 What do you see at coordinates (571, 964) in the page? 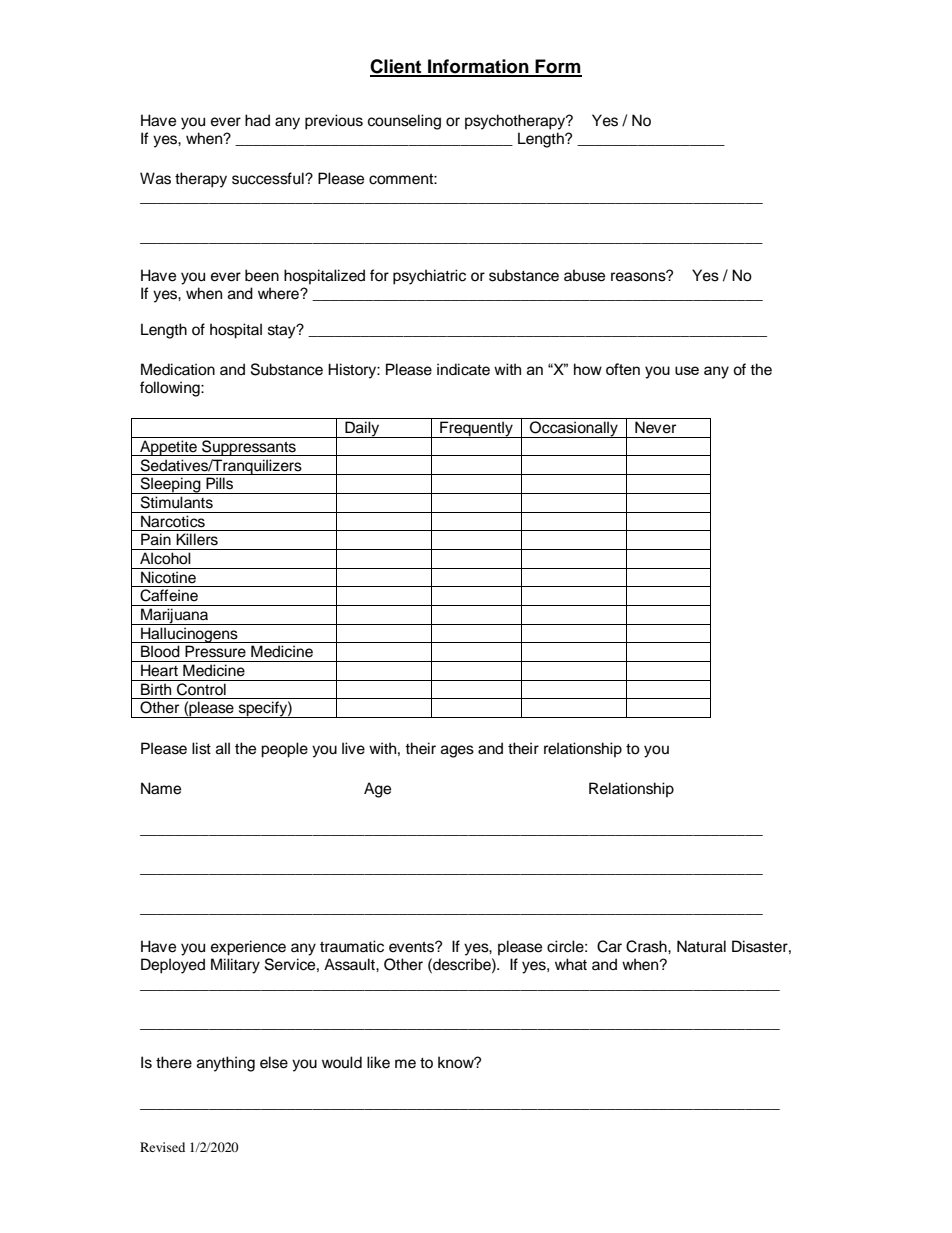
I see `what` at bounding box center [571, 964].
